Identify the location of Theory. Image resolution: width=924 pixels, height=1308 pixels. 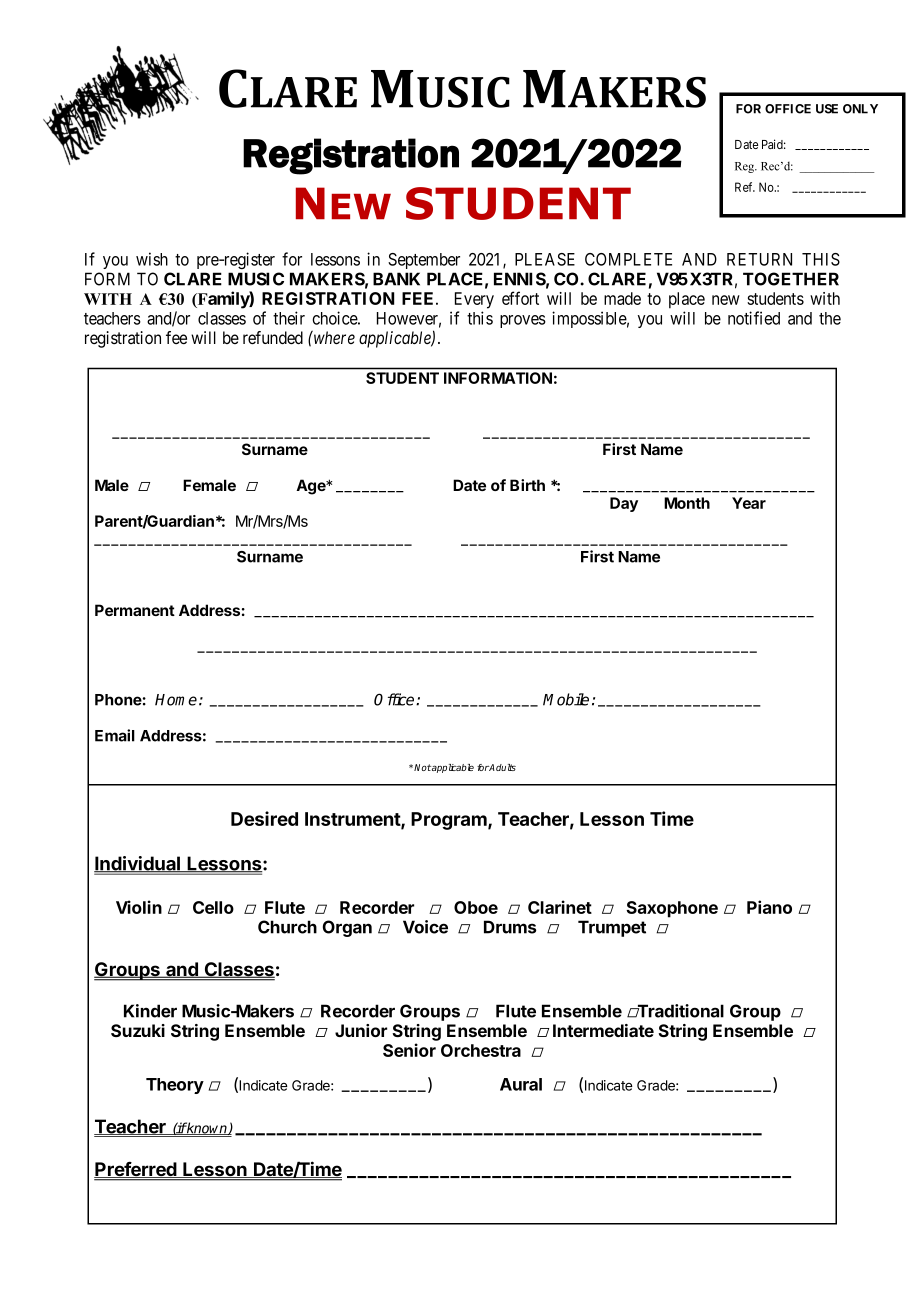
(175, 1086).
